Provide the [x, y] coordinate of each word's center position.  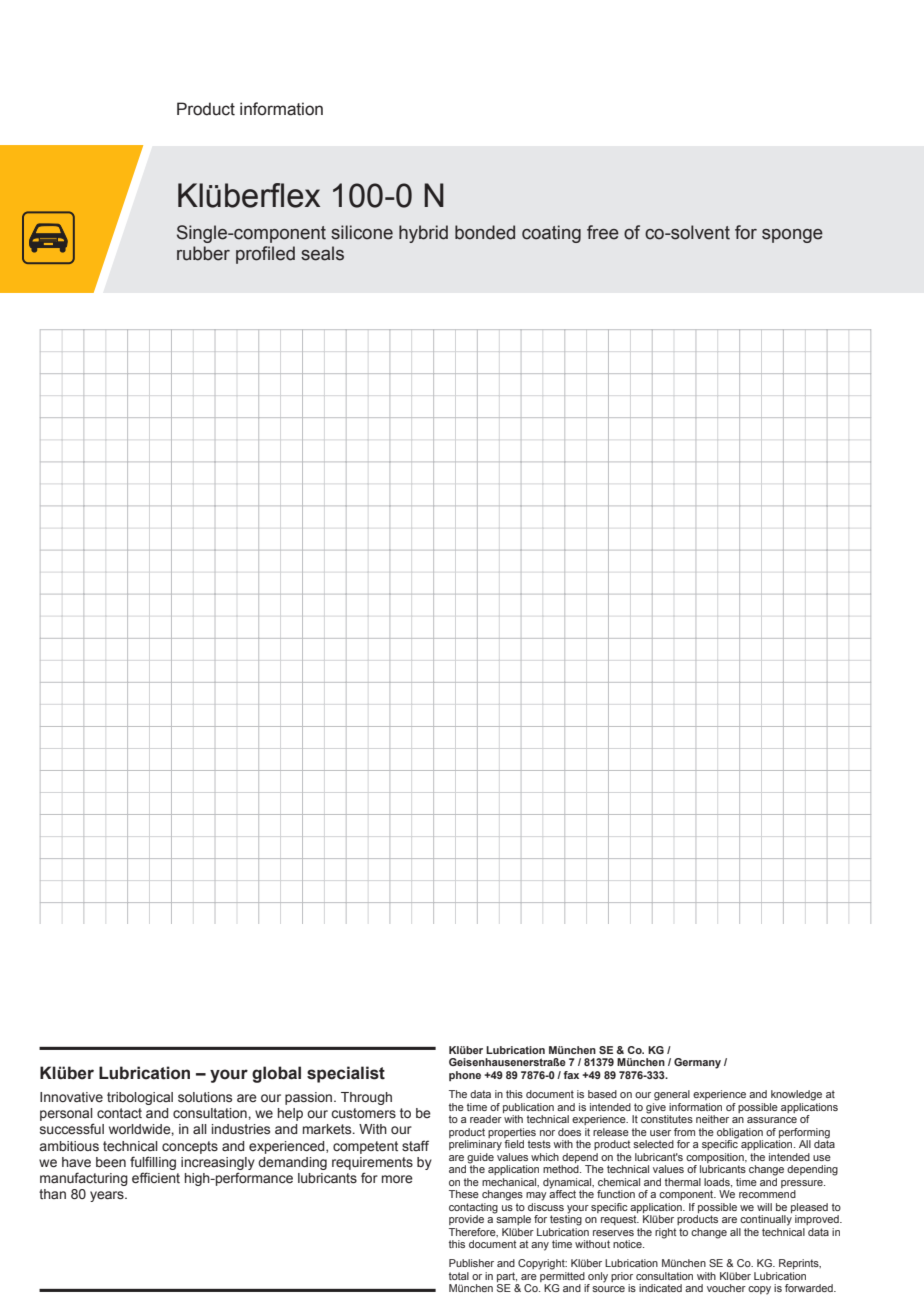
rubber [203, 253]
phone [465, 1076]
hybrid [423, 234]
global [276, 1074]
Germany [697, 1063]
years [108, 1196]
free [603, 232]
